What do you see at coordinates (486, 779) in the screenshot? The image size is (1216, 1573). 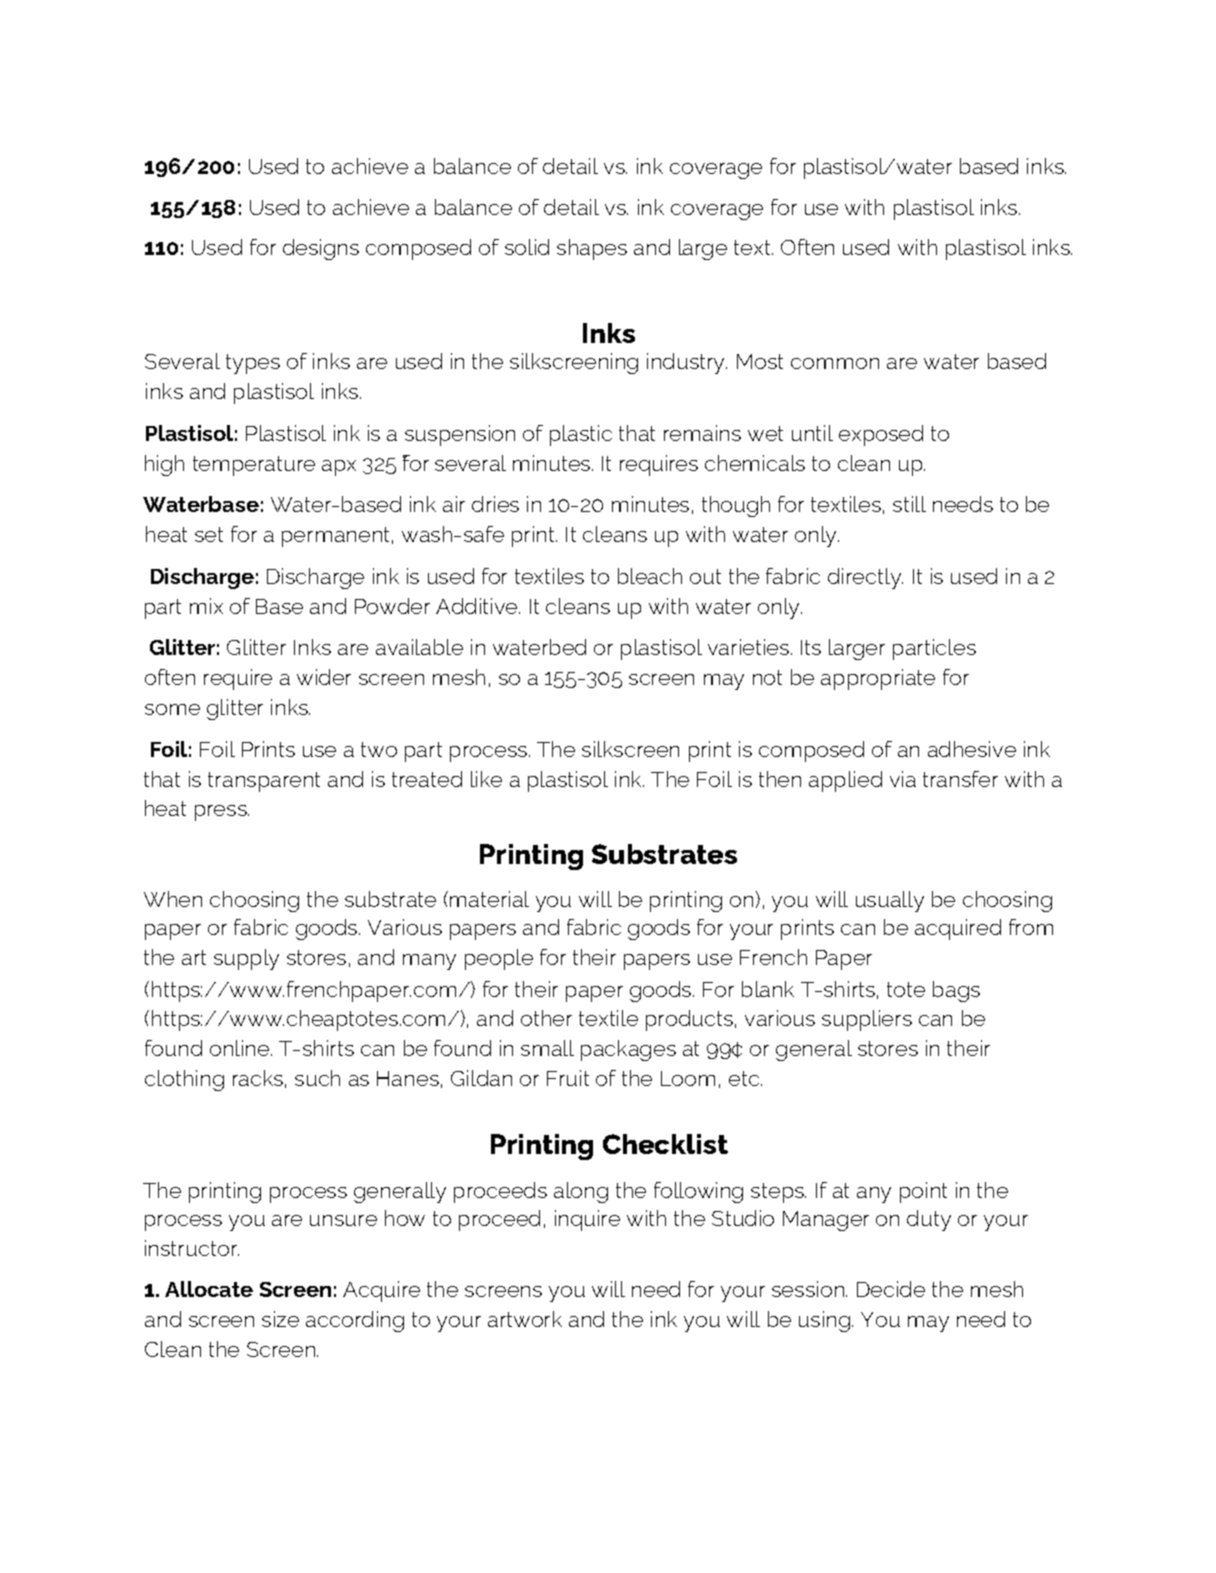 I see `like` at bounding box center [486, 779].
